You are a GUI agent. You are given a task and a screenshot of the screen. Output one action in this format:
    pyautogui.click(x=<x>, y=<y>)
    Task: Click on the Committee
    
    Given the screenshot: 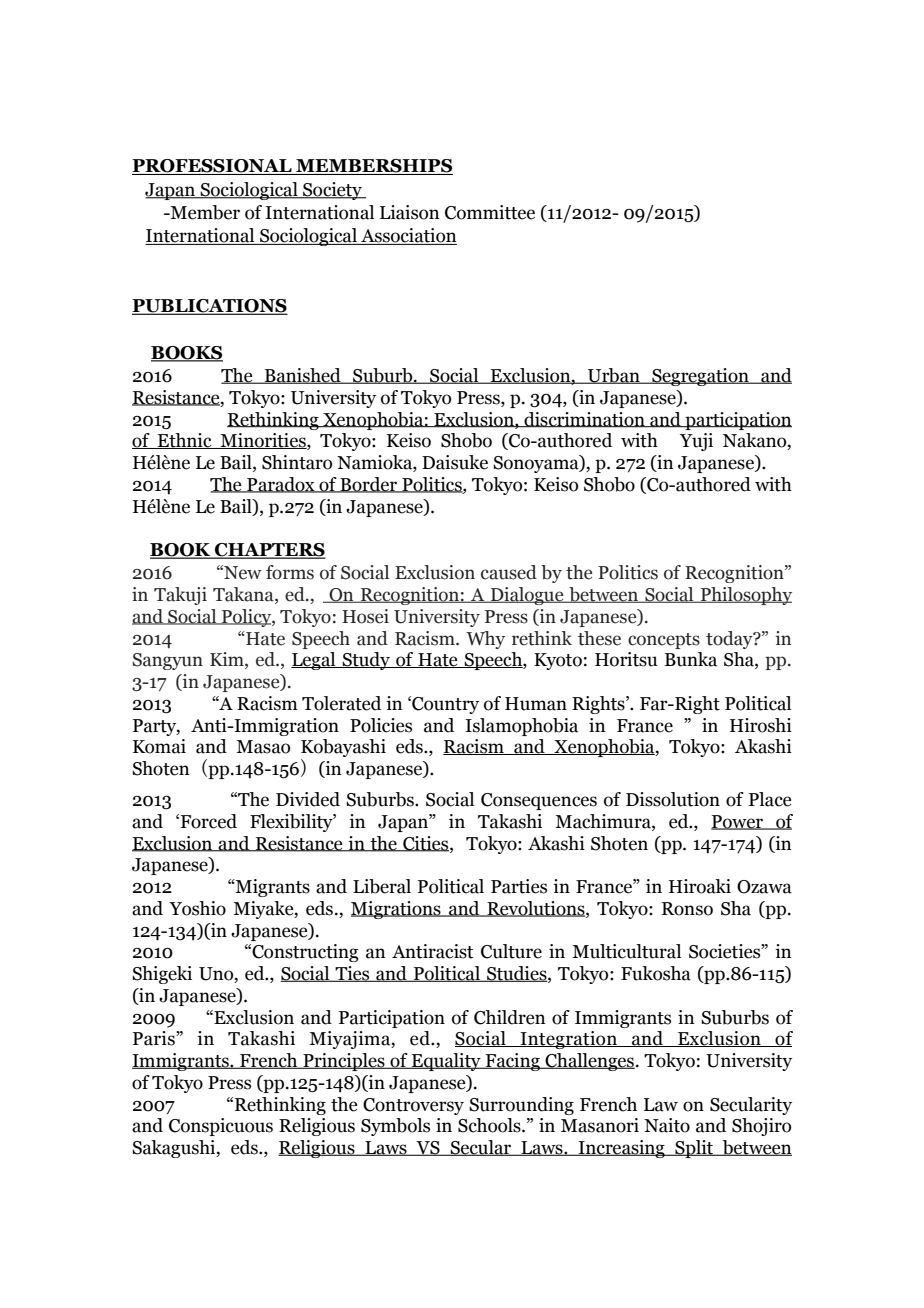 What is the action you would take?
    pyautogui.click(x=490, y=212)
